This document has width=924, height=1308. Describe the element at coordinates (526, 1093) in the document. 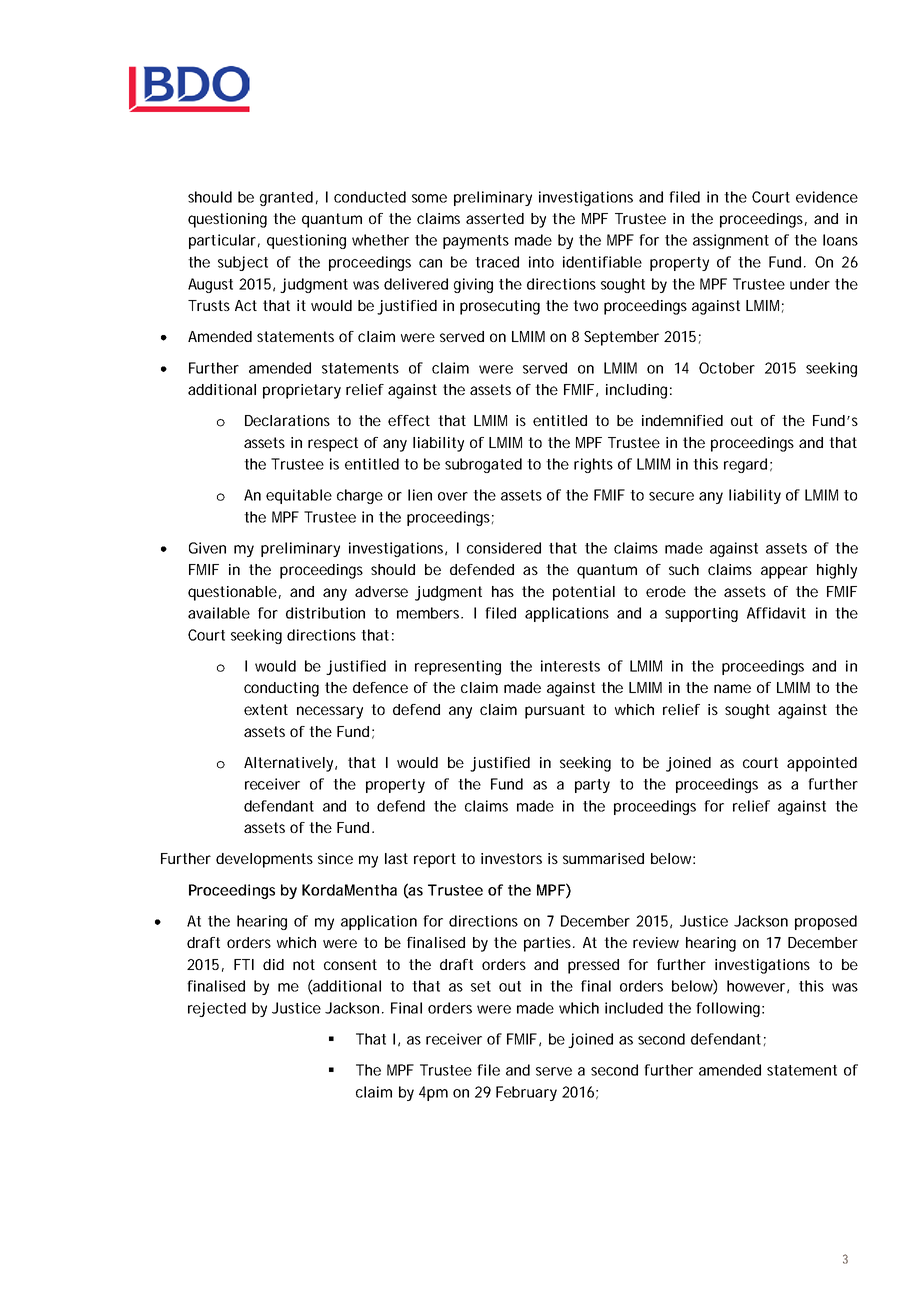

I see `February` at that location.
